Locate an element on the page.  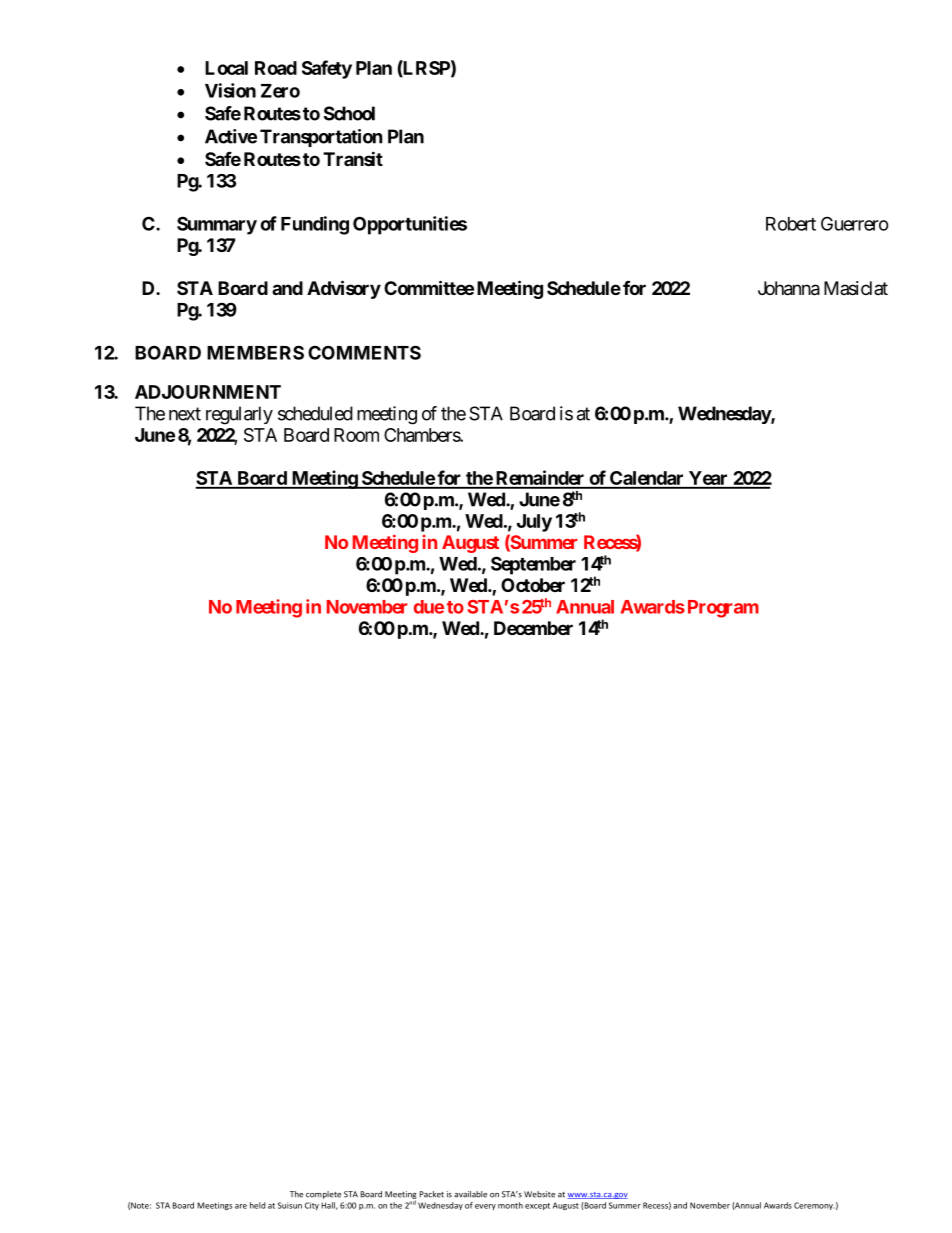
Room is located at coordinates (356, 435).
